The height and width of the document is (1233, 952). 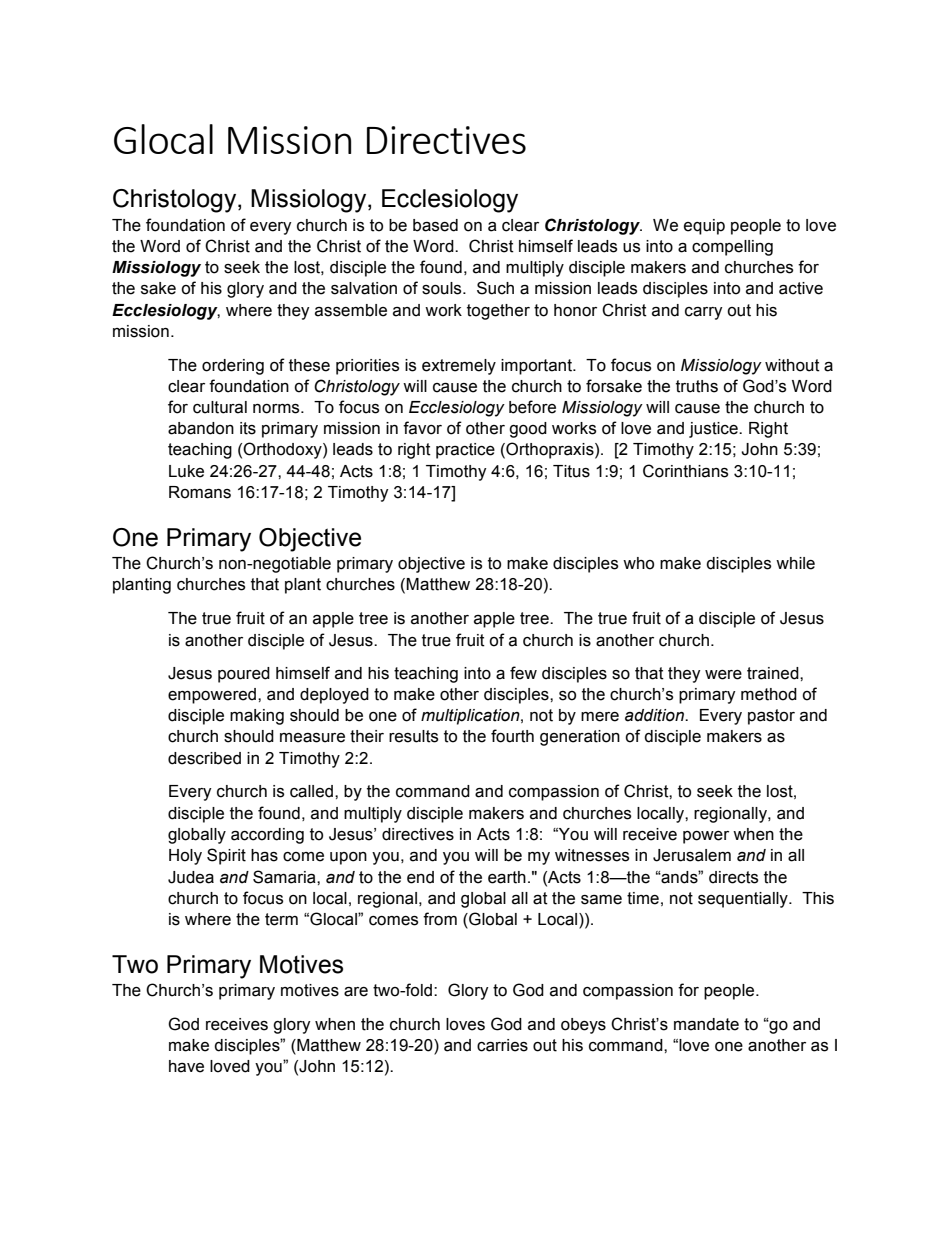 What do you see at coordinates (244, 675) in the document?
I see `poured` at bounding box center [244, 675].
